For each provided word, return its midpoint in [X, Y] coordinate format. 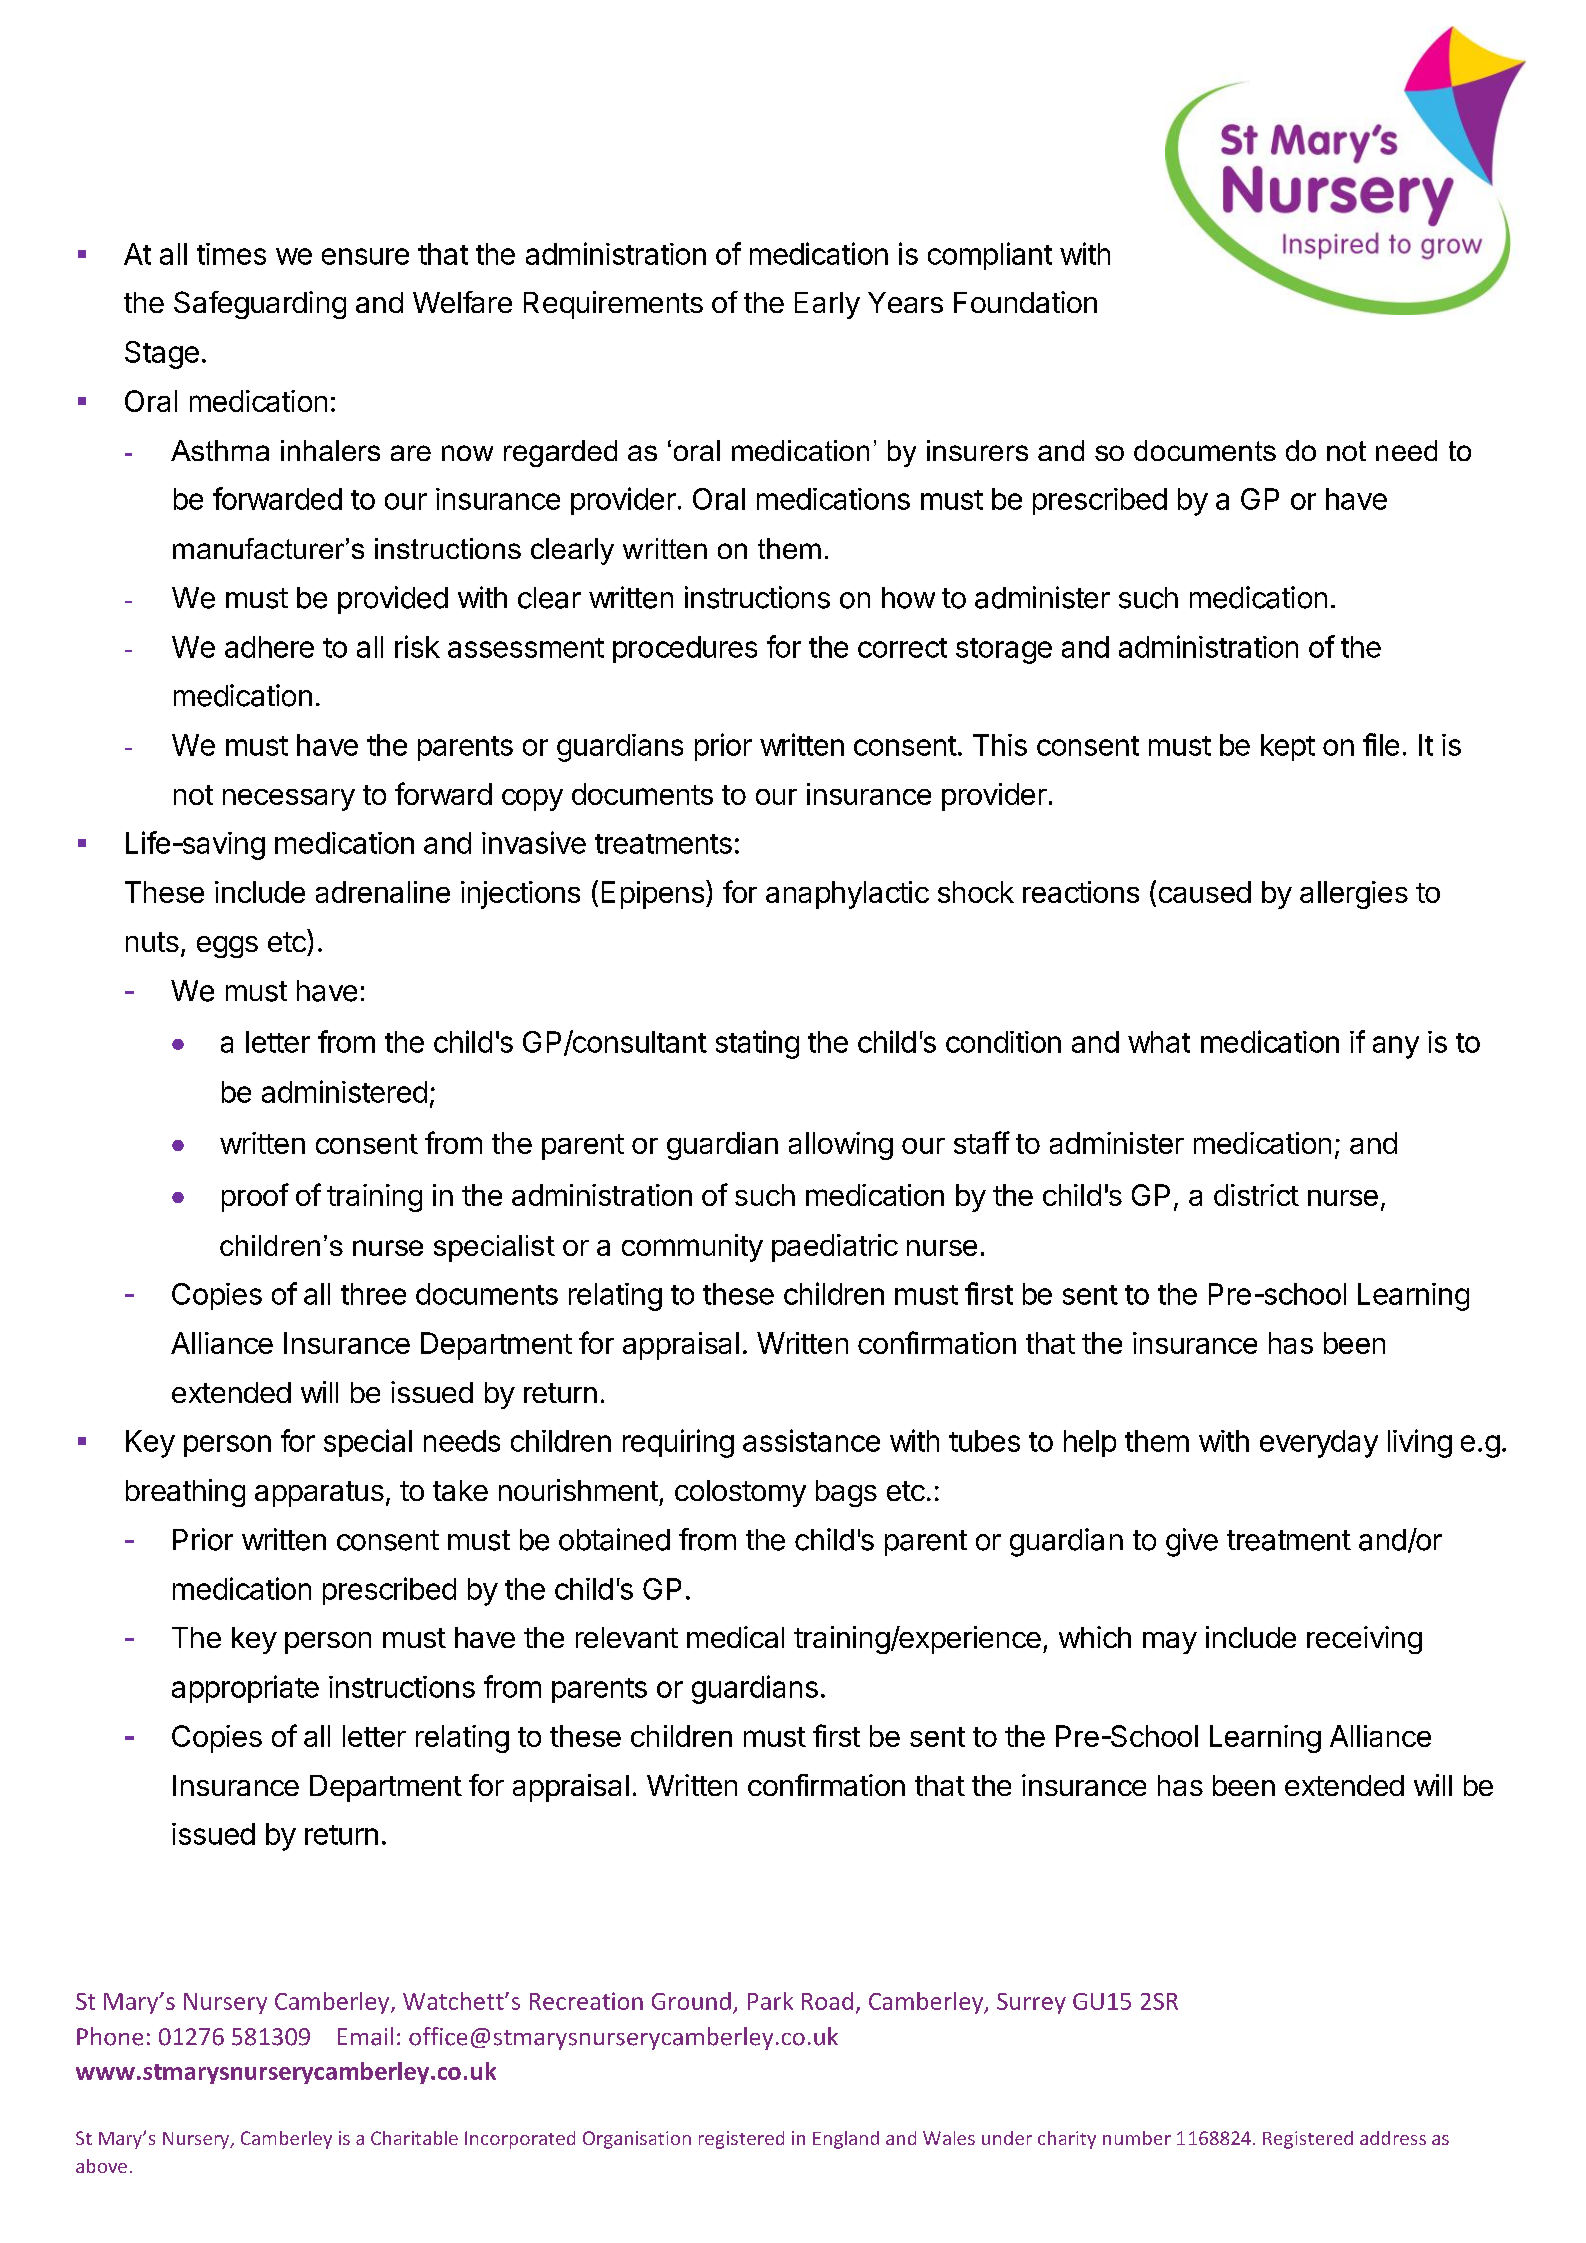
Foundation [1025, 302]
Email [365, 2036]
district [1256, 1195]
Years [905, 302]
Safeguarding [260, 305]
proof [255, 1197]
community [692, 1248]
